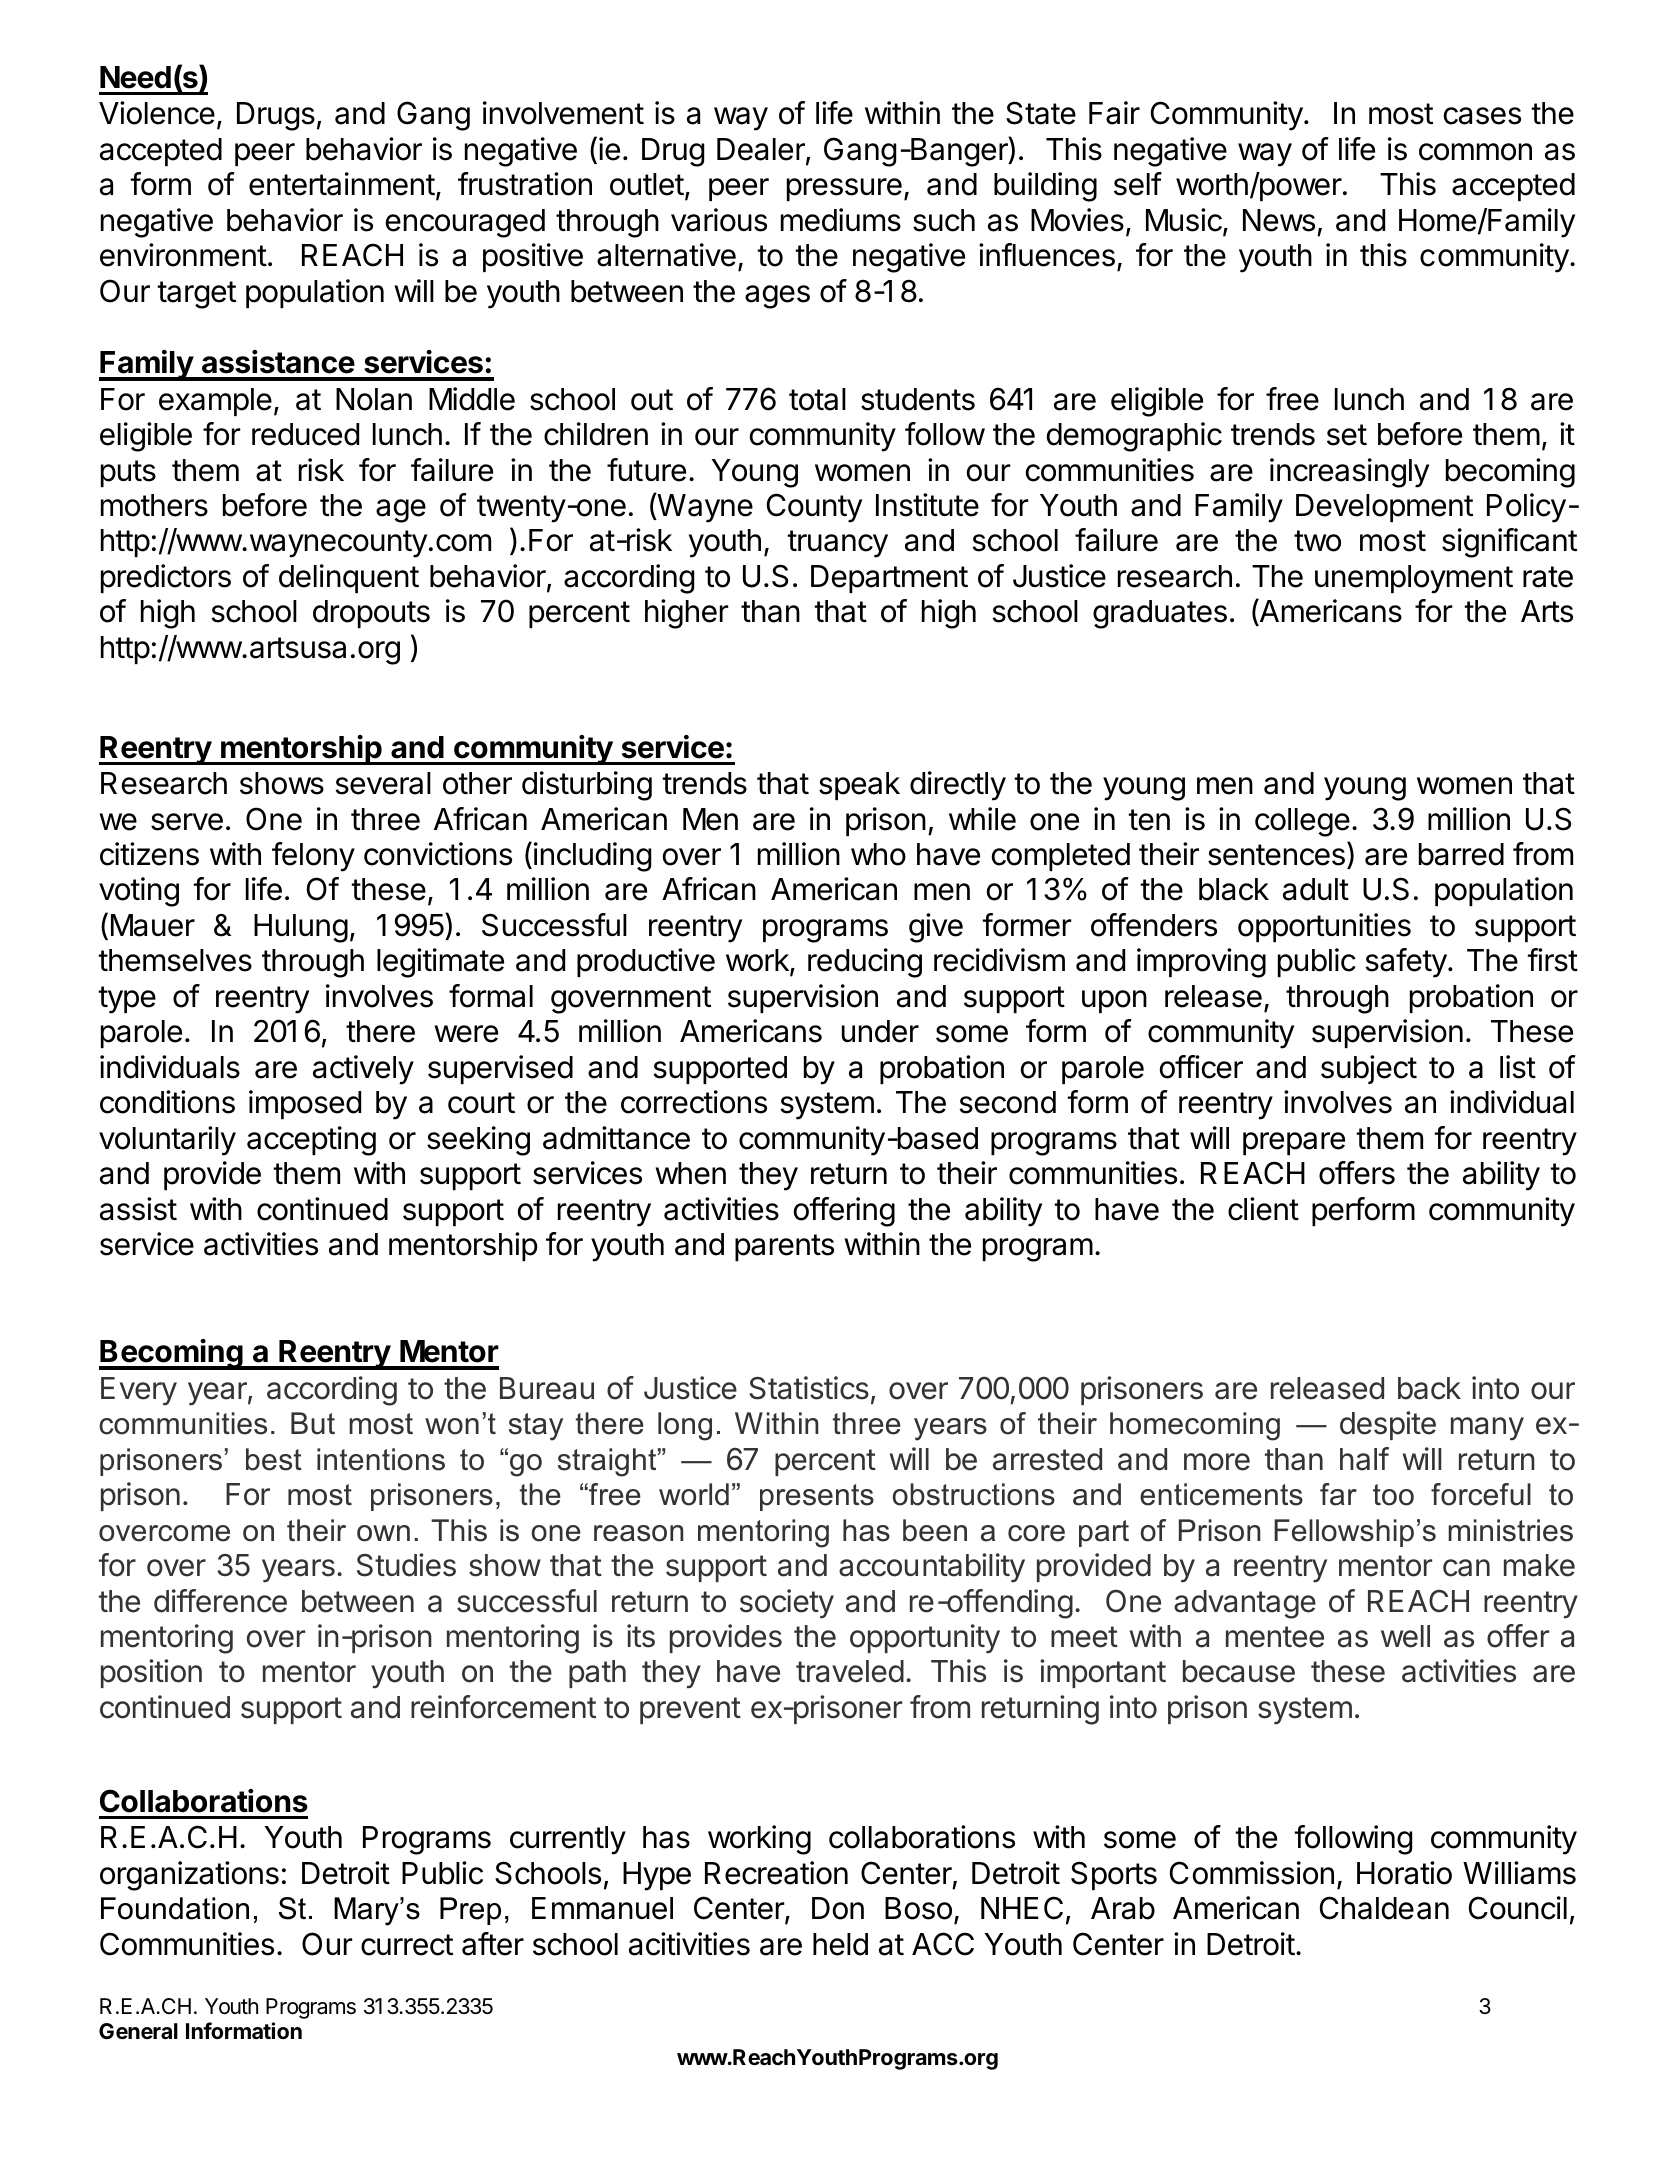  Describe the element at coordinates (383, 1533) in the document. I see `own` at that location.
